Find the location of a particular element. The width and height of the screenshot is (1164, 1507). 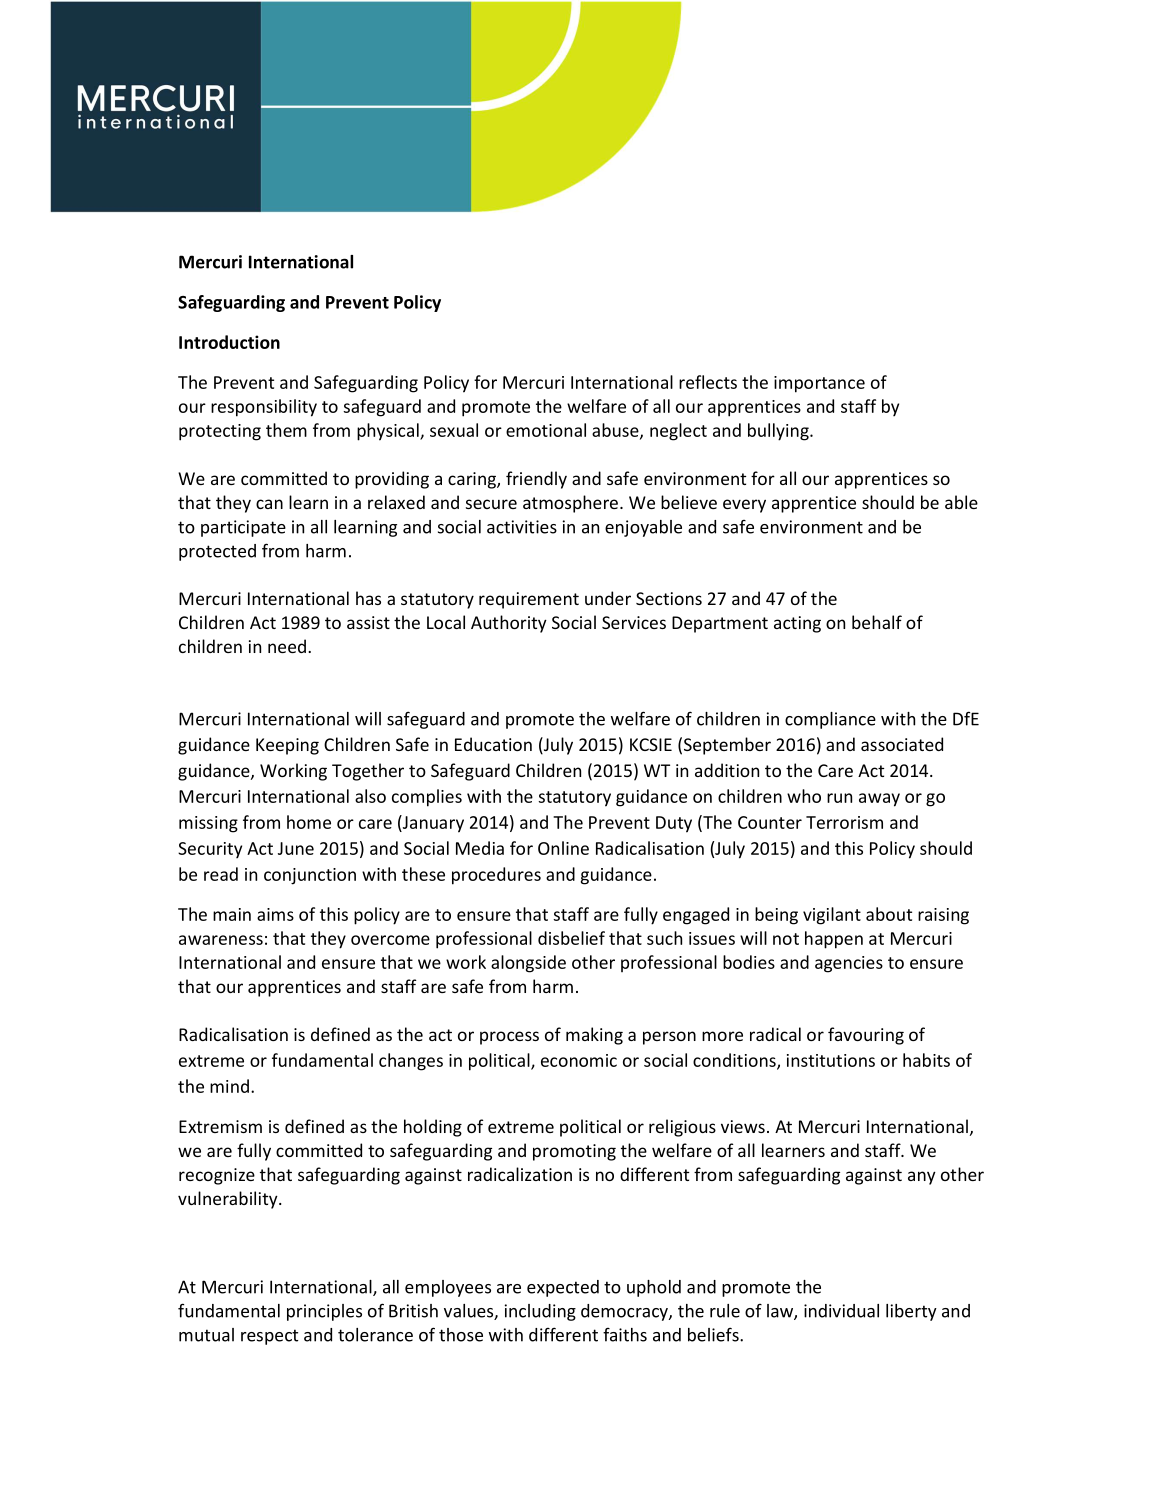

institutions is located at coordinates (831, 1060).
